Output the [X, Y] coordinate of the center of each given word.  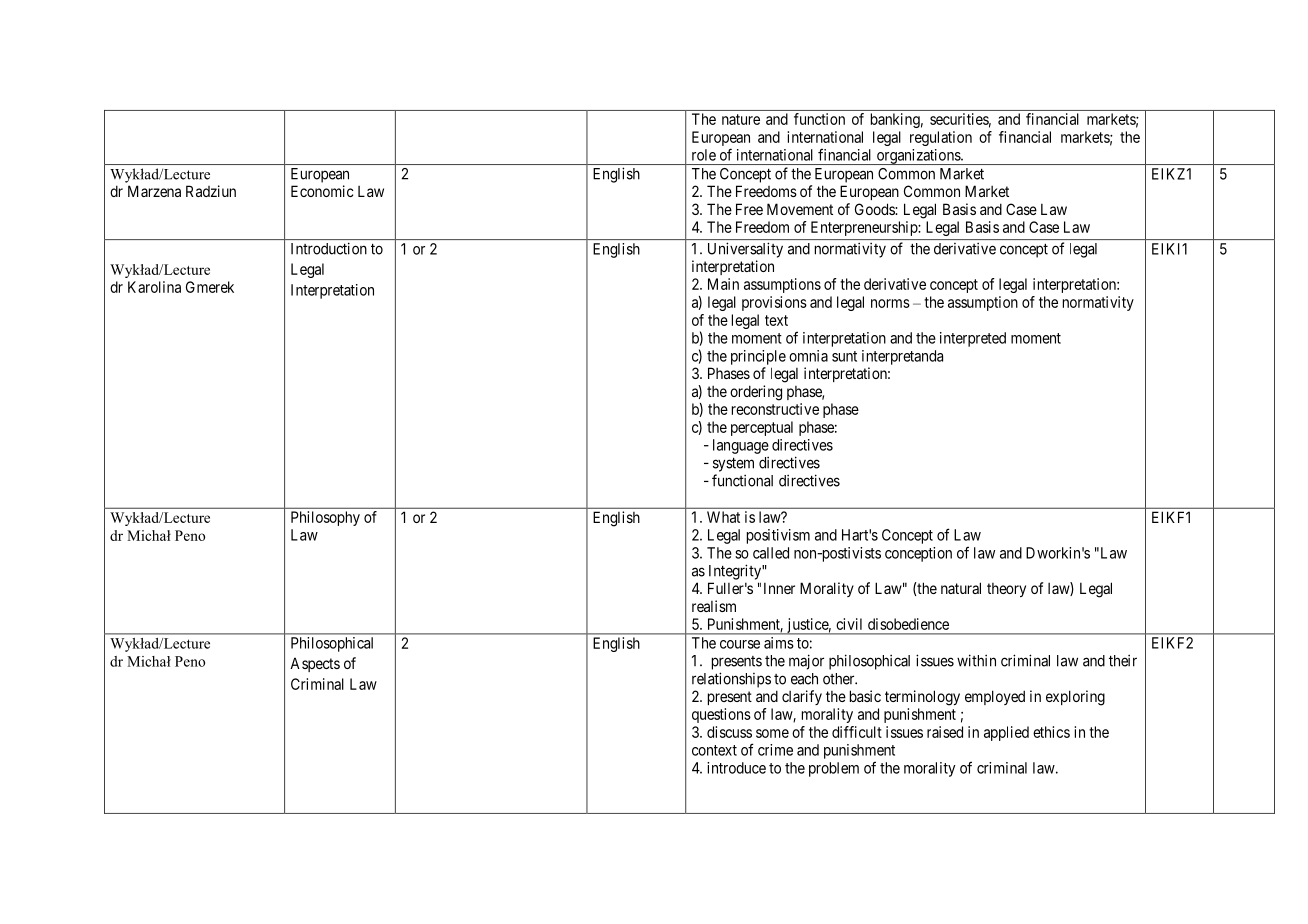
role [704, 155]
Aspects [315, 664]
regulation [941, 138]
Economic [322, 191]
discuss [729, 732]
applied [1006, 733]
